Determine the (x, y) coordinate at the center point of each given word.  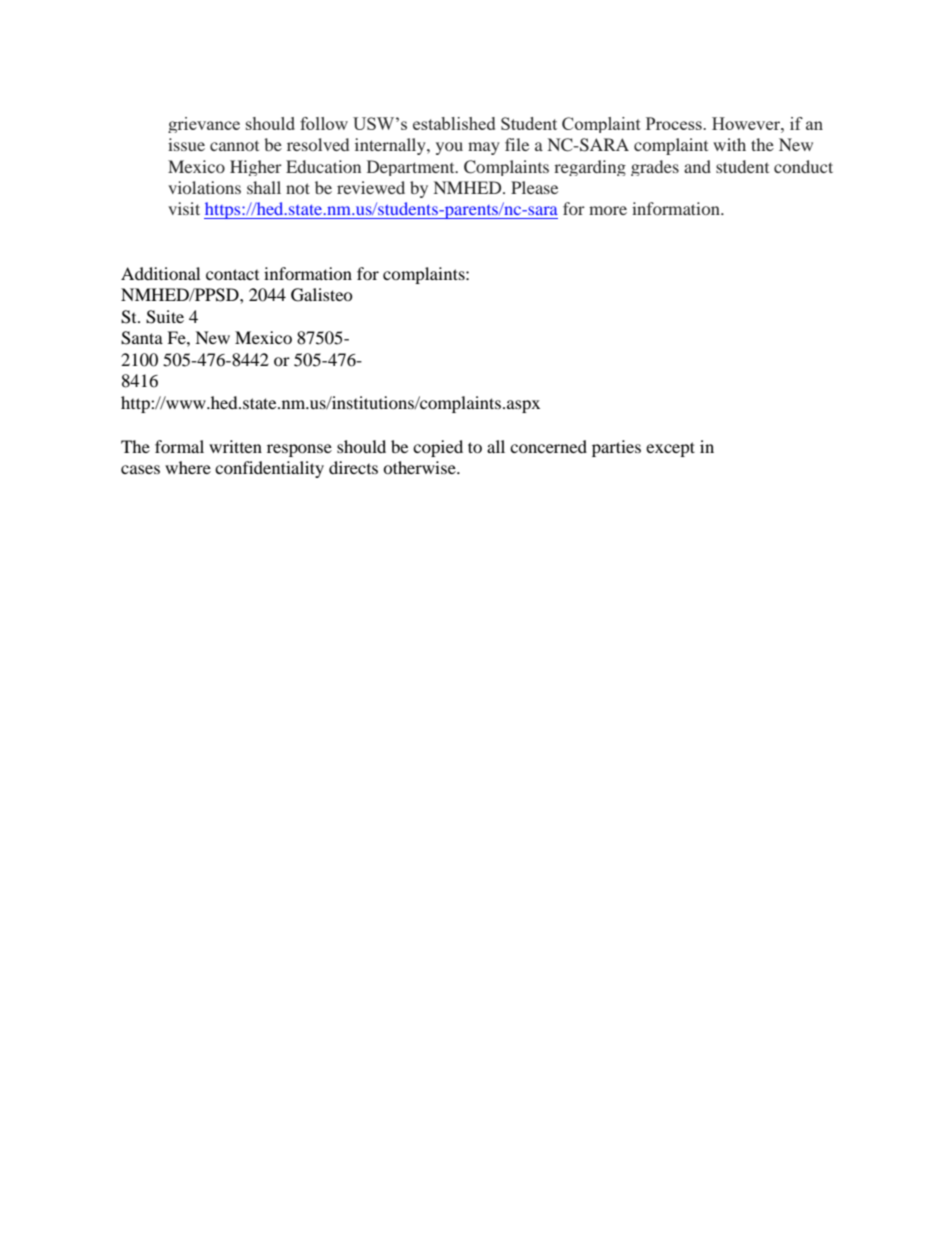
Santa (142, 338)
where (188, 467)
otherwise (420, 467)
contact (232, 274)
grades (655, 168)
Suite (165, 317)
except (670, 449)
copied (438, 448)
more (608, 210)
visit (184, 208)
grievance (204, 125)
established (454, 123)
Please (534, 187)
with (729, 144)
